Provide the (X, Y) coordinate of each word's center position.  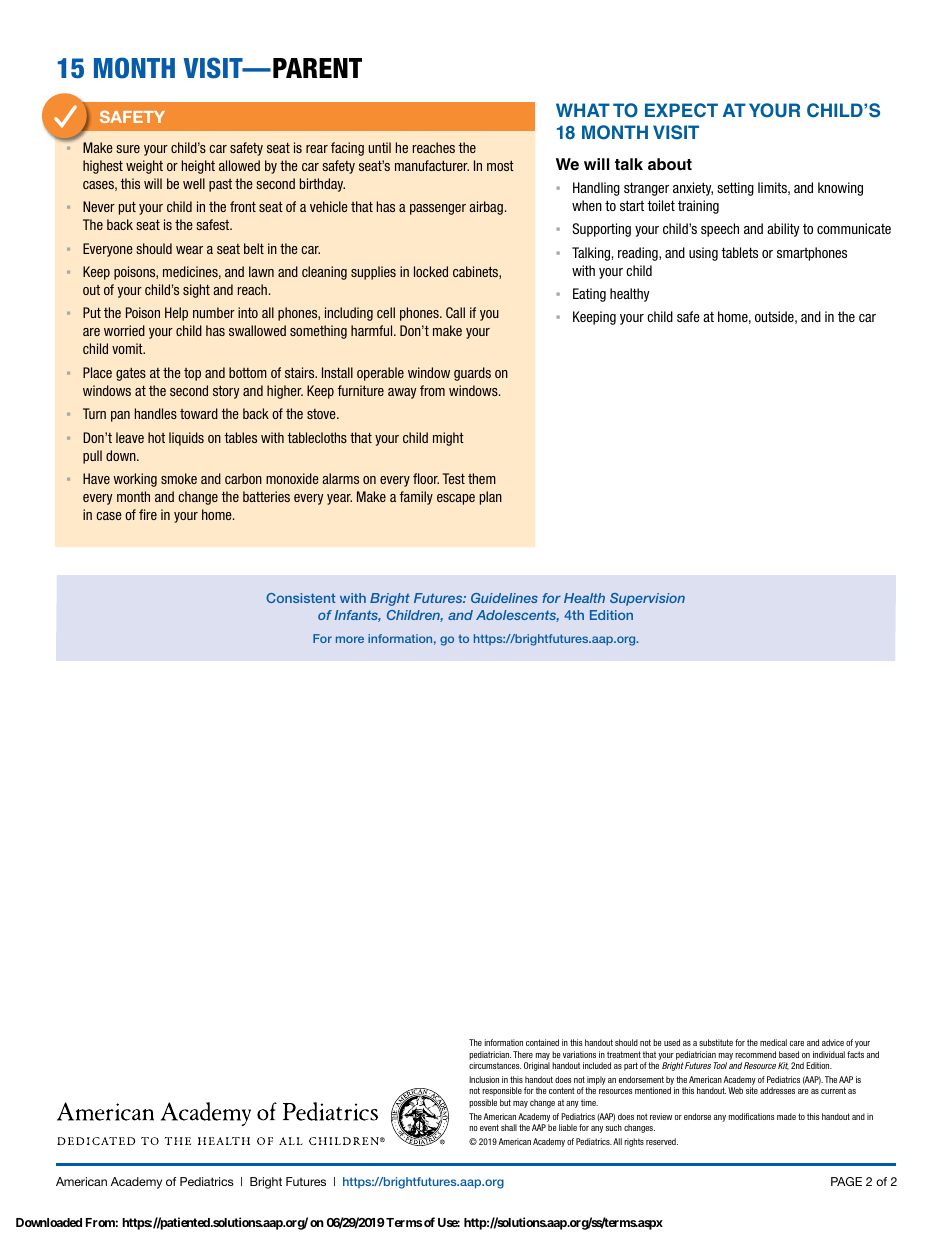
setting (735, 189)
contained (542, 1042)
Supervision (647, 599)
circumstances (495, 1065)
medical (773, 1042)
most (500, 165)
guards (472, 374)
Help (176, 314)
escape (456, 499)
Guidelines (504, 598)
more (350, 639)
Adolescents (517, 616)
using (703, 254)
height (198, 167)
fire (148, 514)
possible (483, 1103)
